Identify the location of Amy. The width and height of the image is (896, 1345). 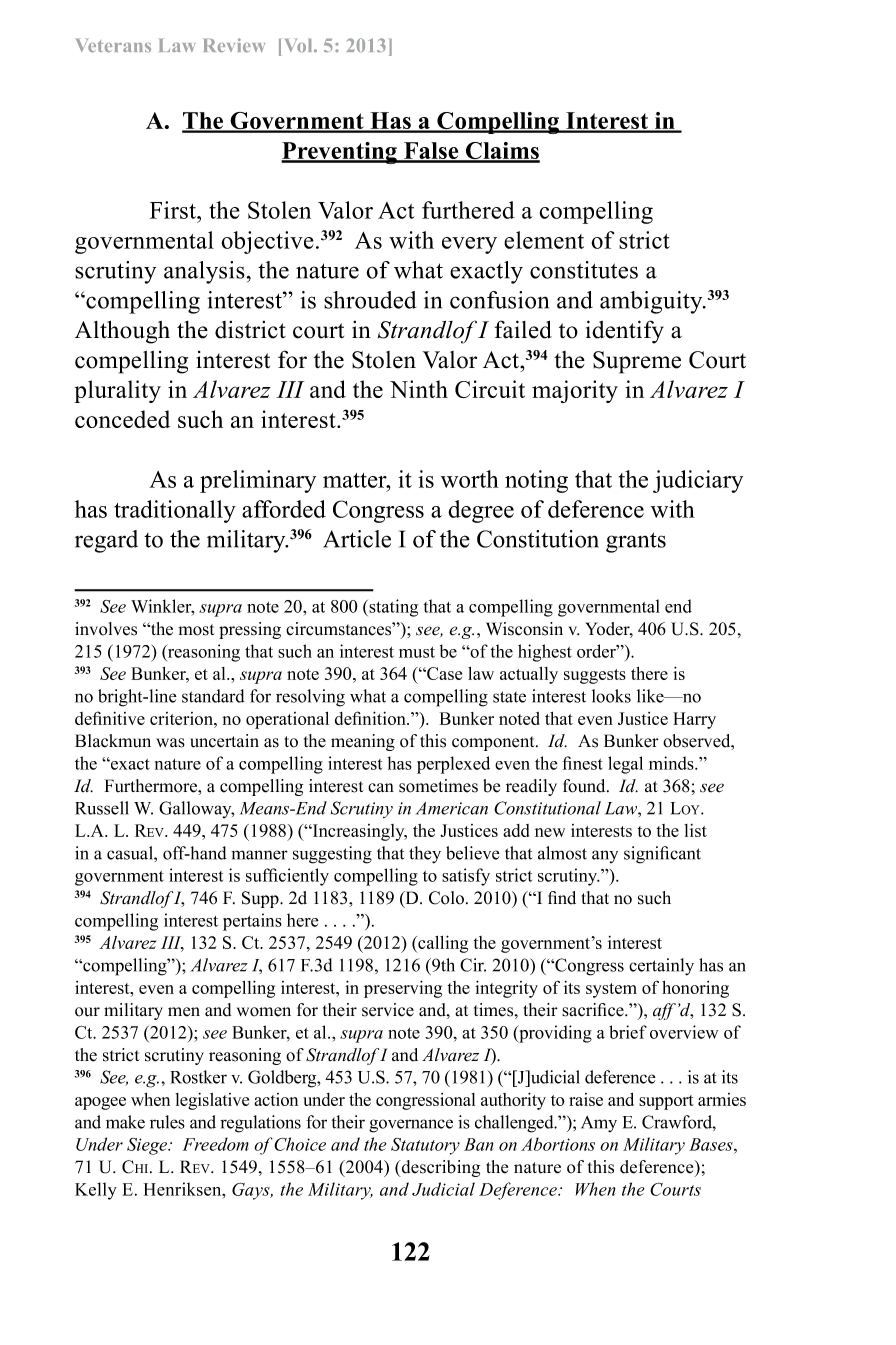
(599, 1124).
